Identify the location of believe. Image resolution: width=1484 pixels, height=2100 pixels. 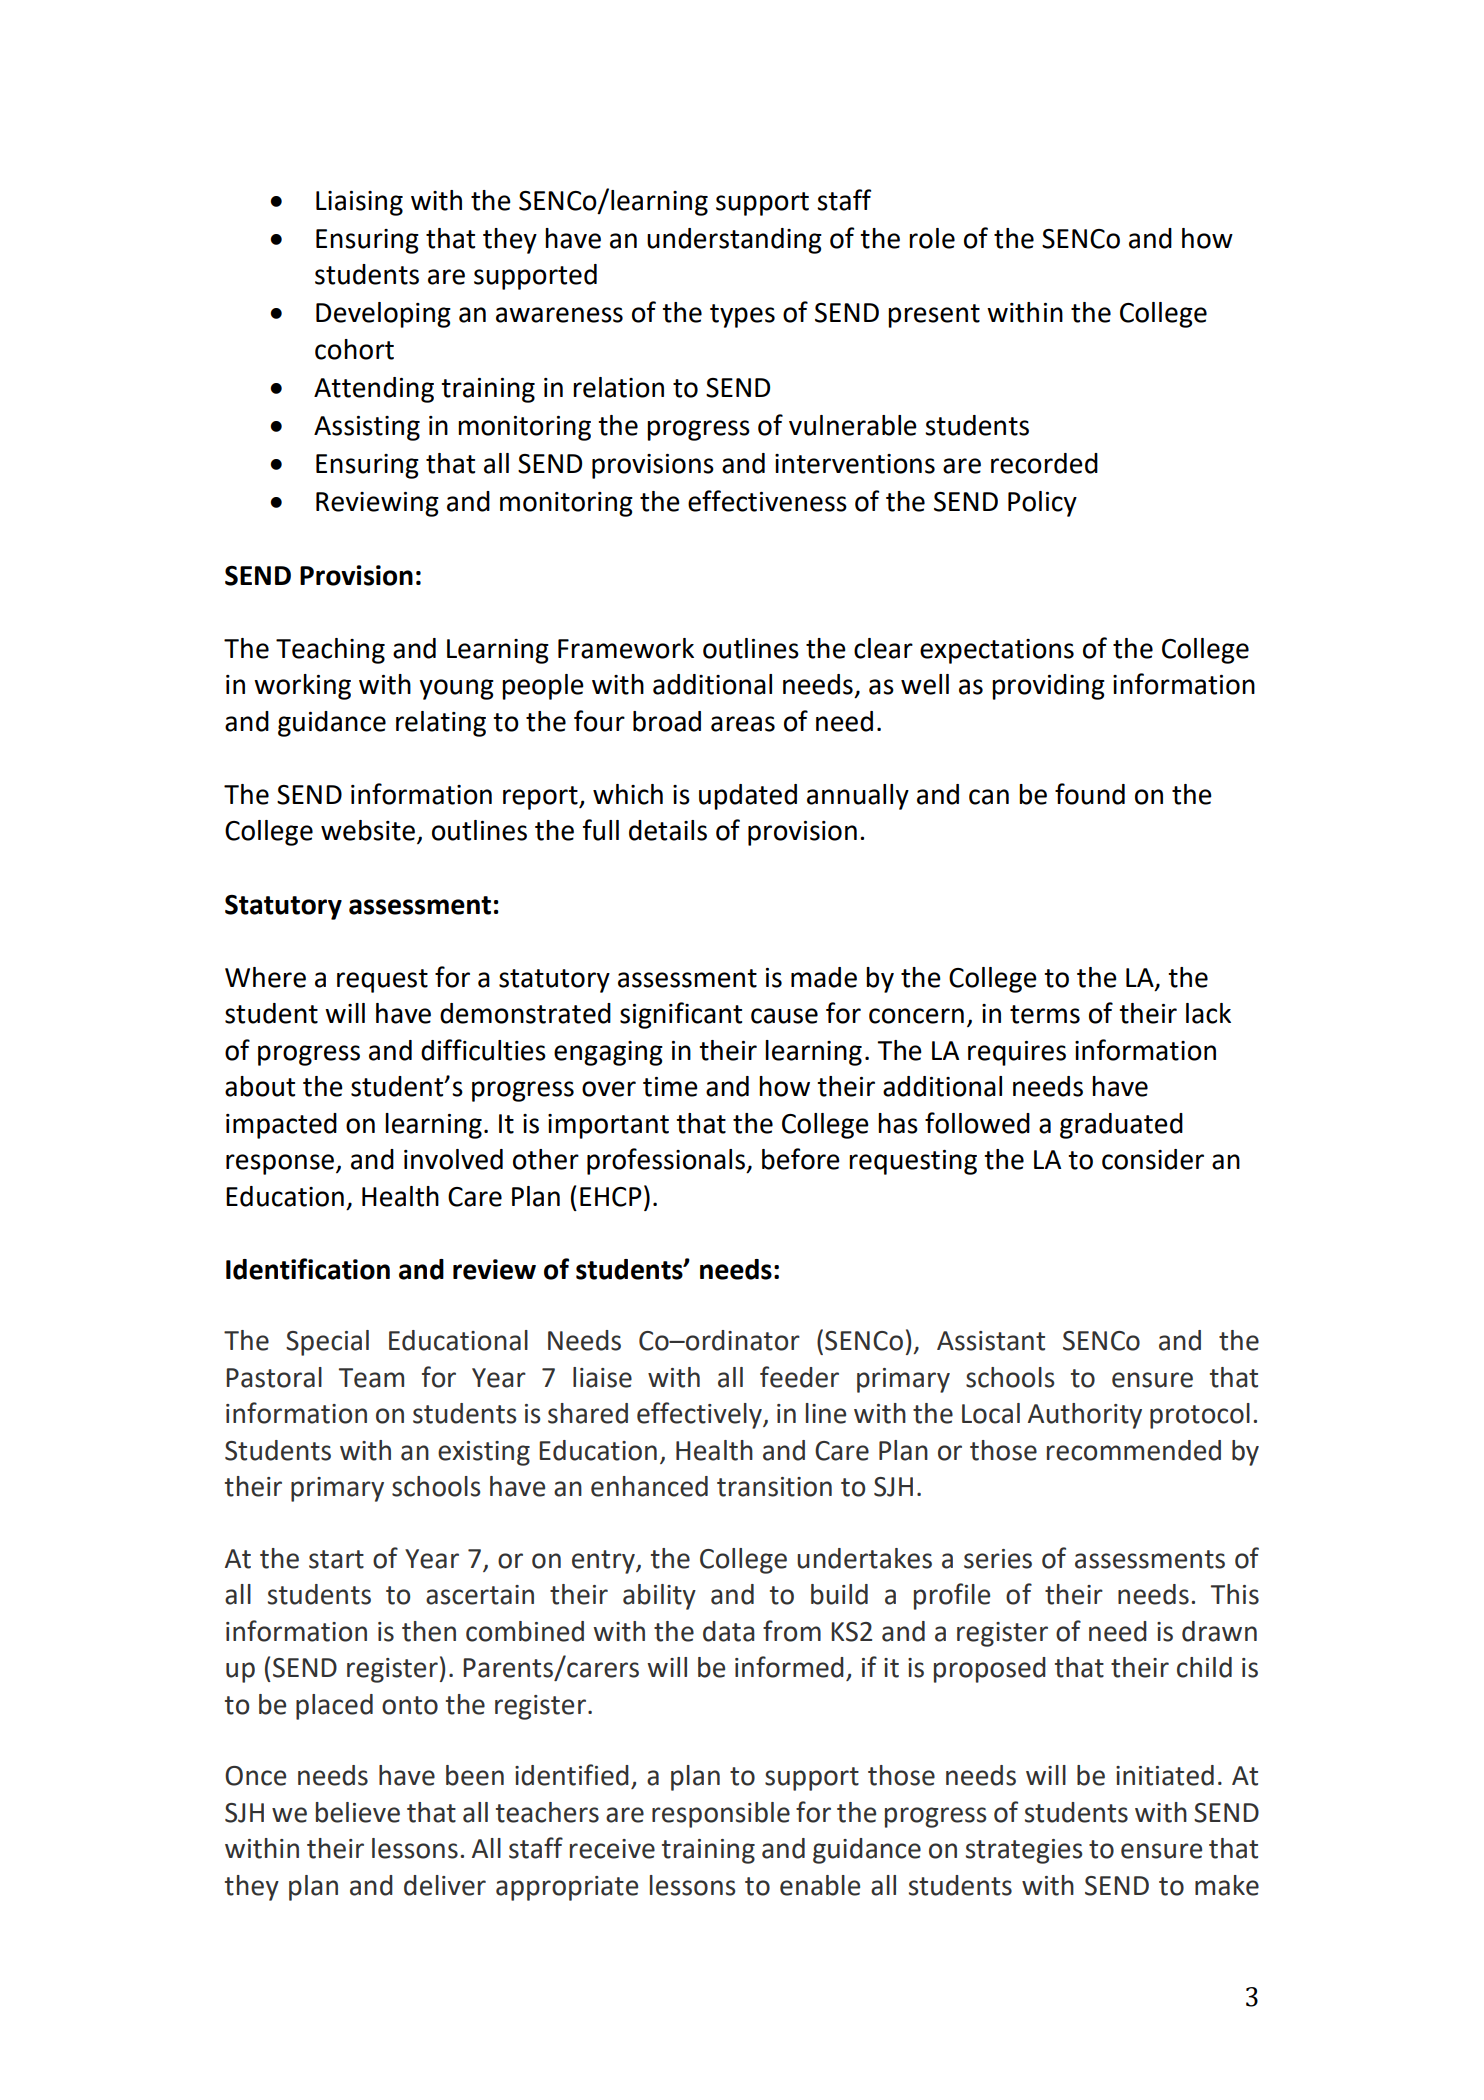
(358, 1812).
